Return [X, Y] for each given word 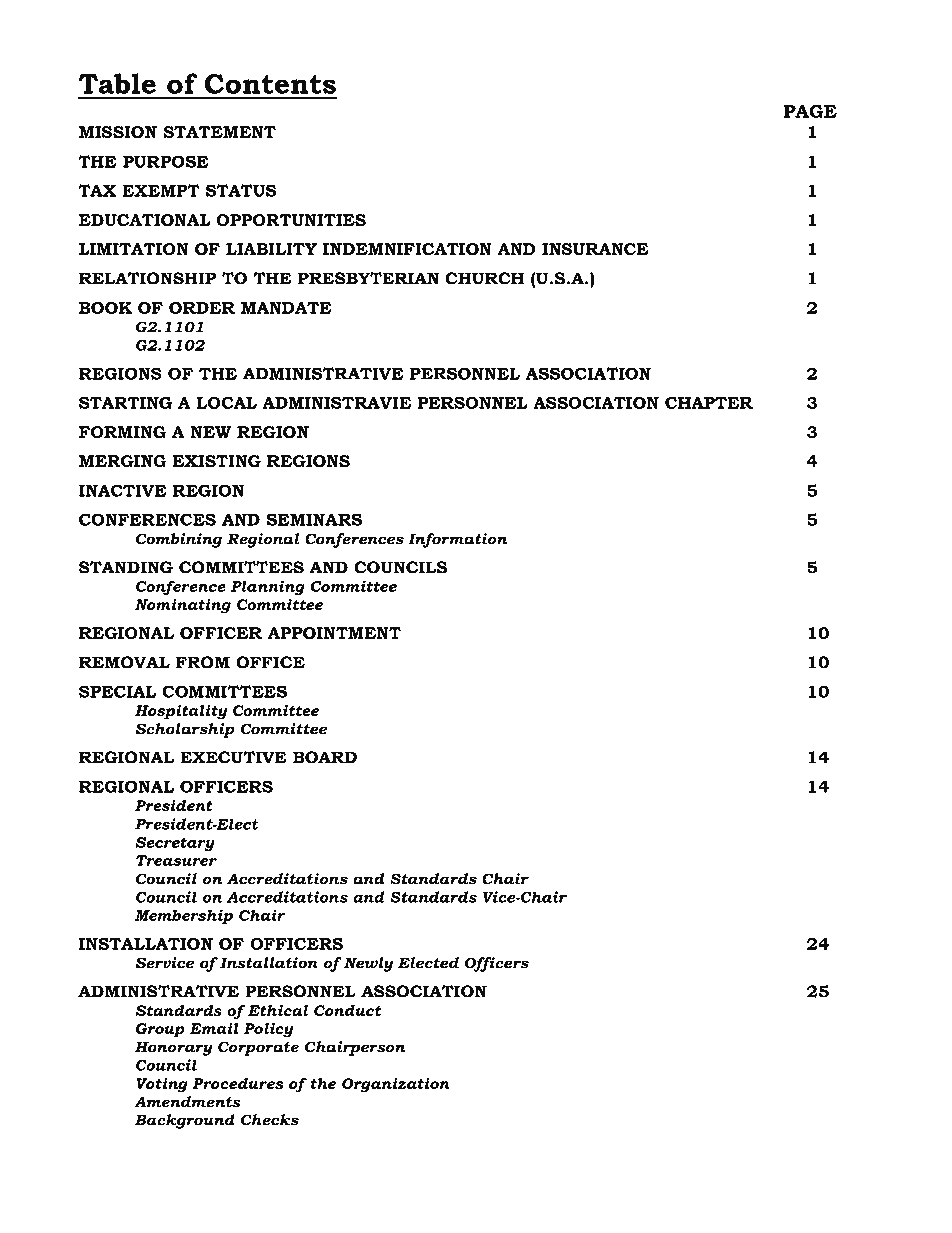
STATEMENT [219, 132]
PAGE [810, 111]
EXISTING [217, 461]
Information [457, 540]
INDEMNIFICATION [407, 249]
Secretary [175, 844]
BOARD [325, 757]
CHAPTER [709, 402]
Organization [396, 1085]
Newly [368, 964]
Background [185, 1121]
